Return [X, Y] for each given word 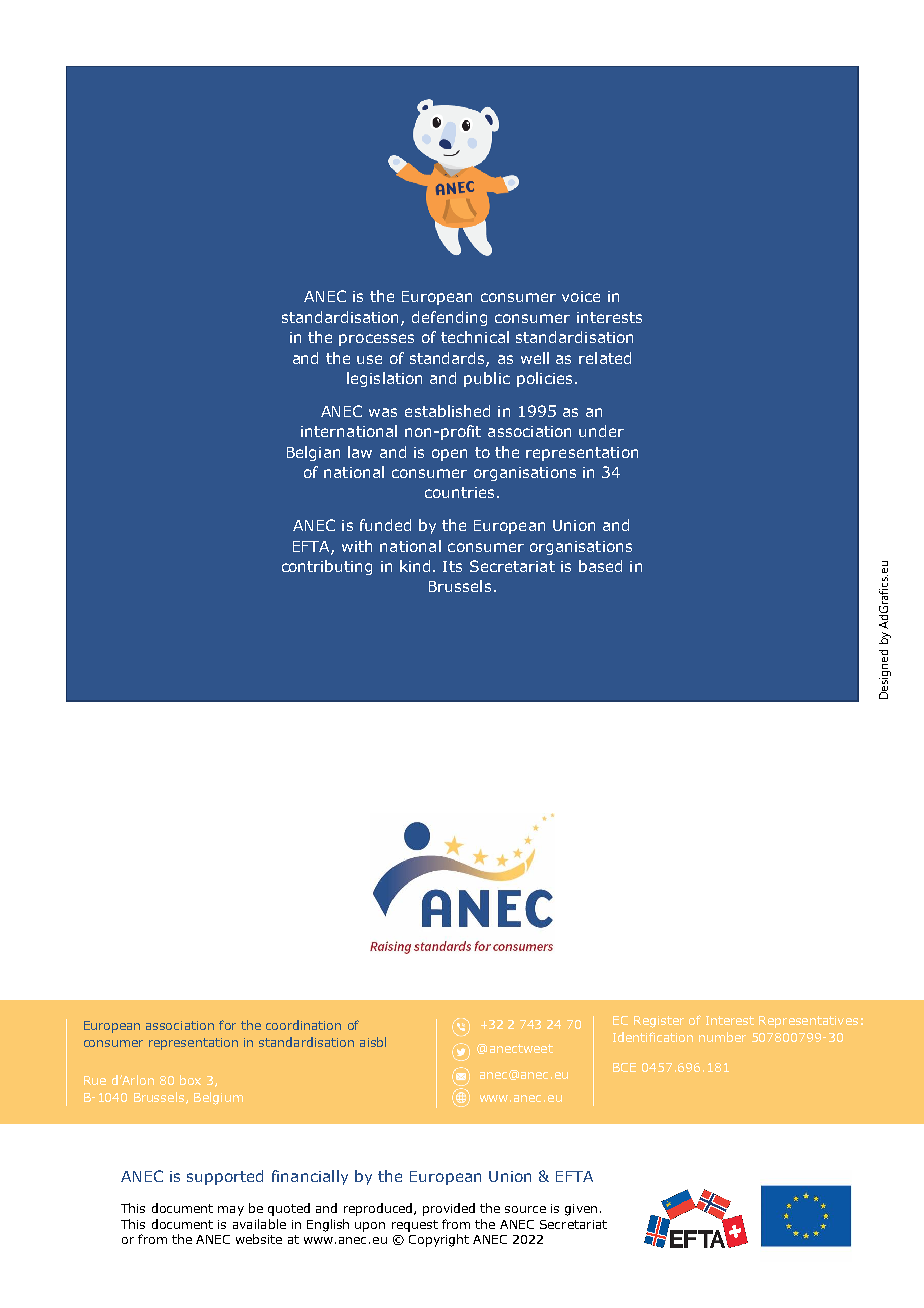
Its [452, 566]
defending [449, 318]
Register [659, 1022]
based [600, 566]
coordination [303, 1025]
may [231, 1211]
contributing [327, 567]
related [605, 358]
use [369, 359]
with [357, 546]
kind [415, 566]
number [722, 1037]
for [227, 1025]
